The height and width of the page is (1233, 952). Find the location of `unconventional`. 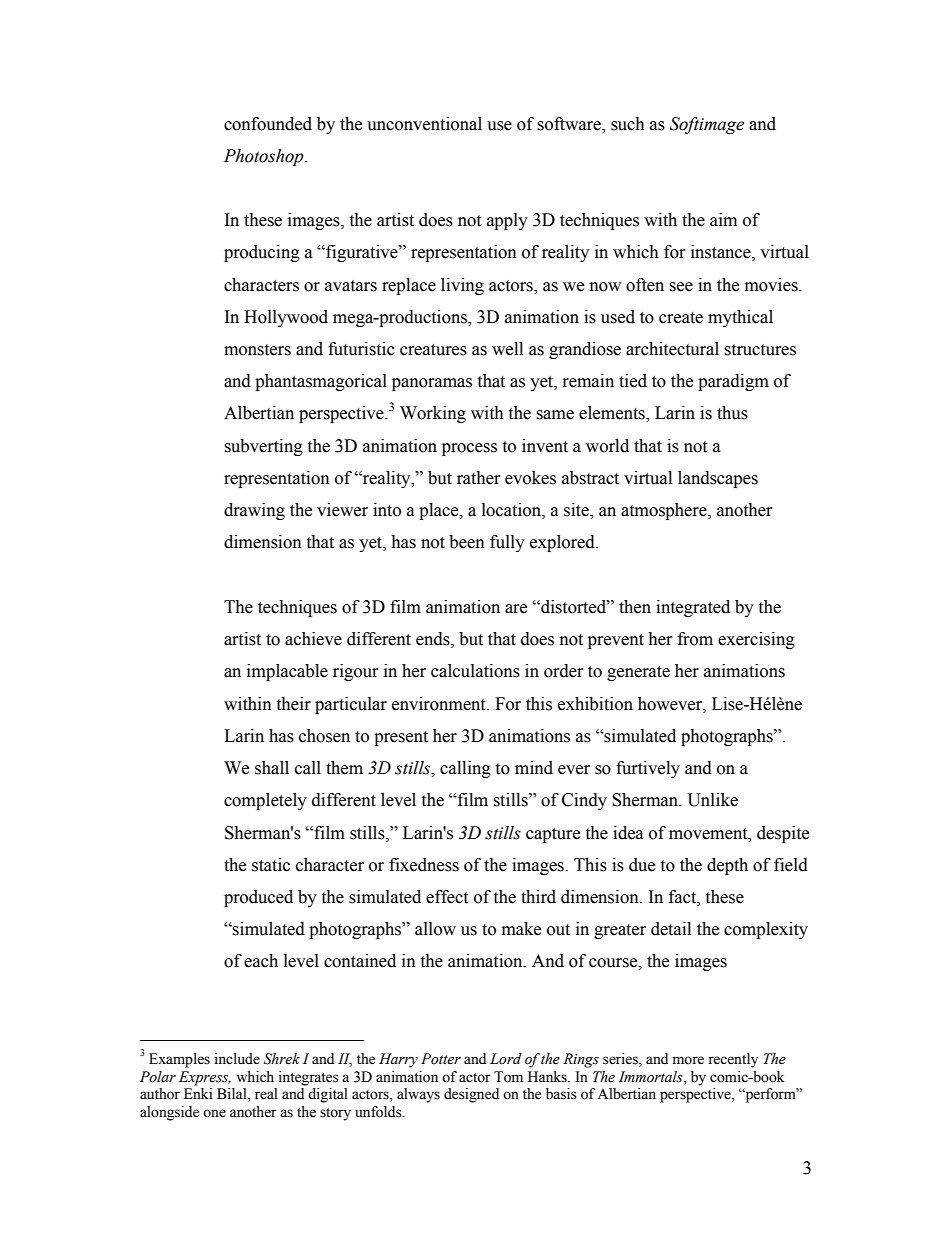

unconventional is located at coordinates (424, 124).
